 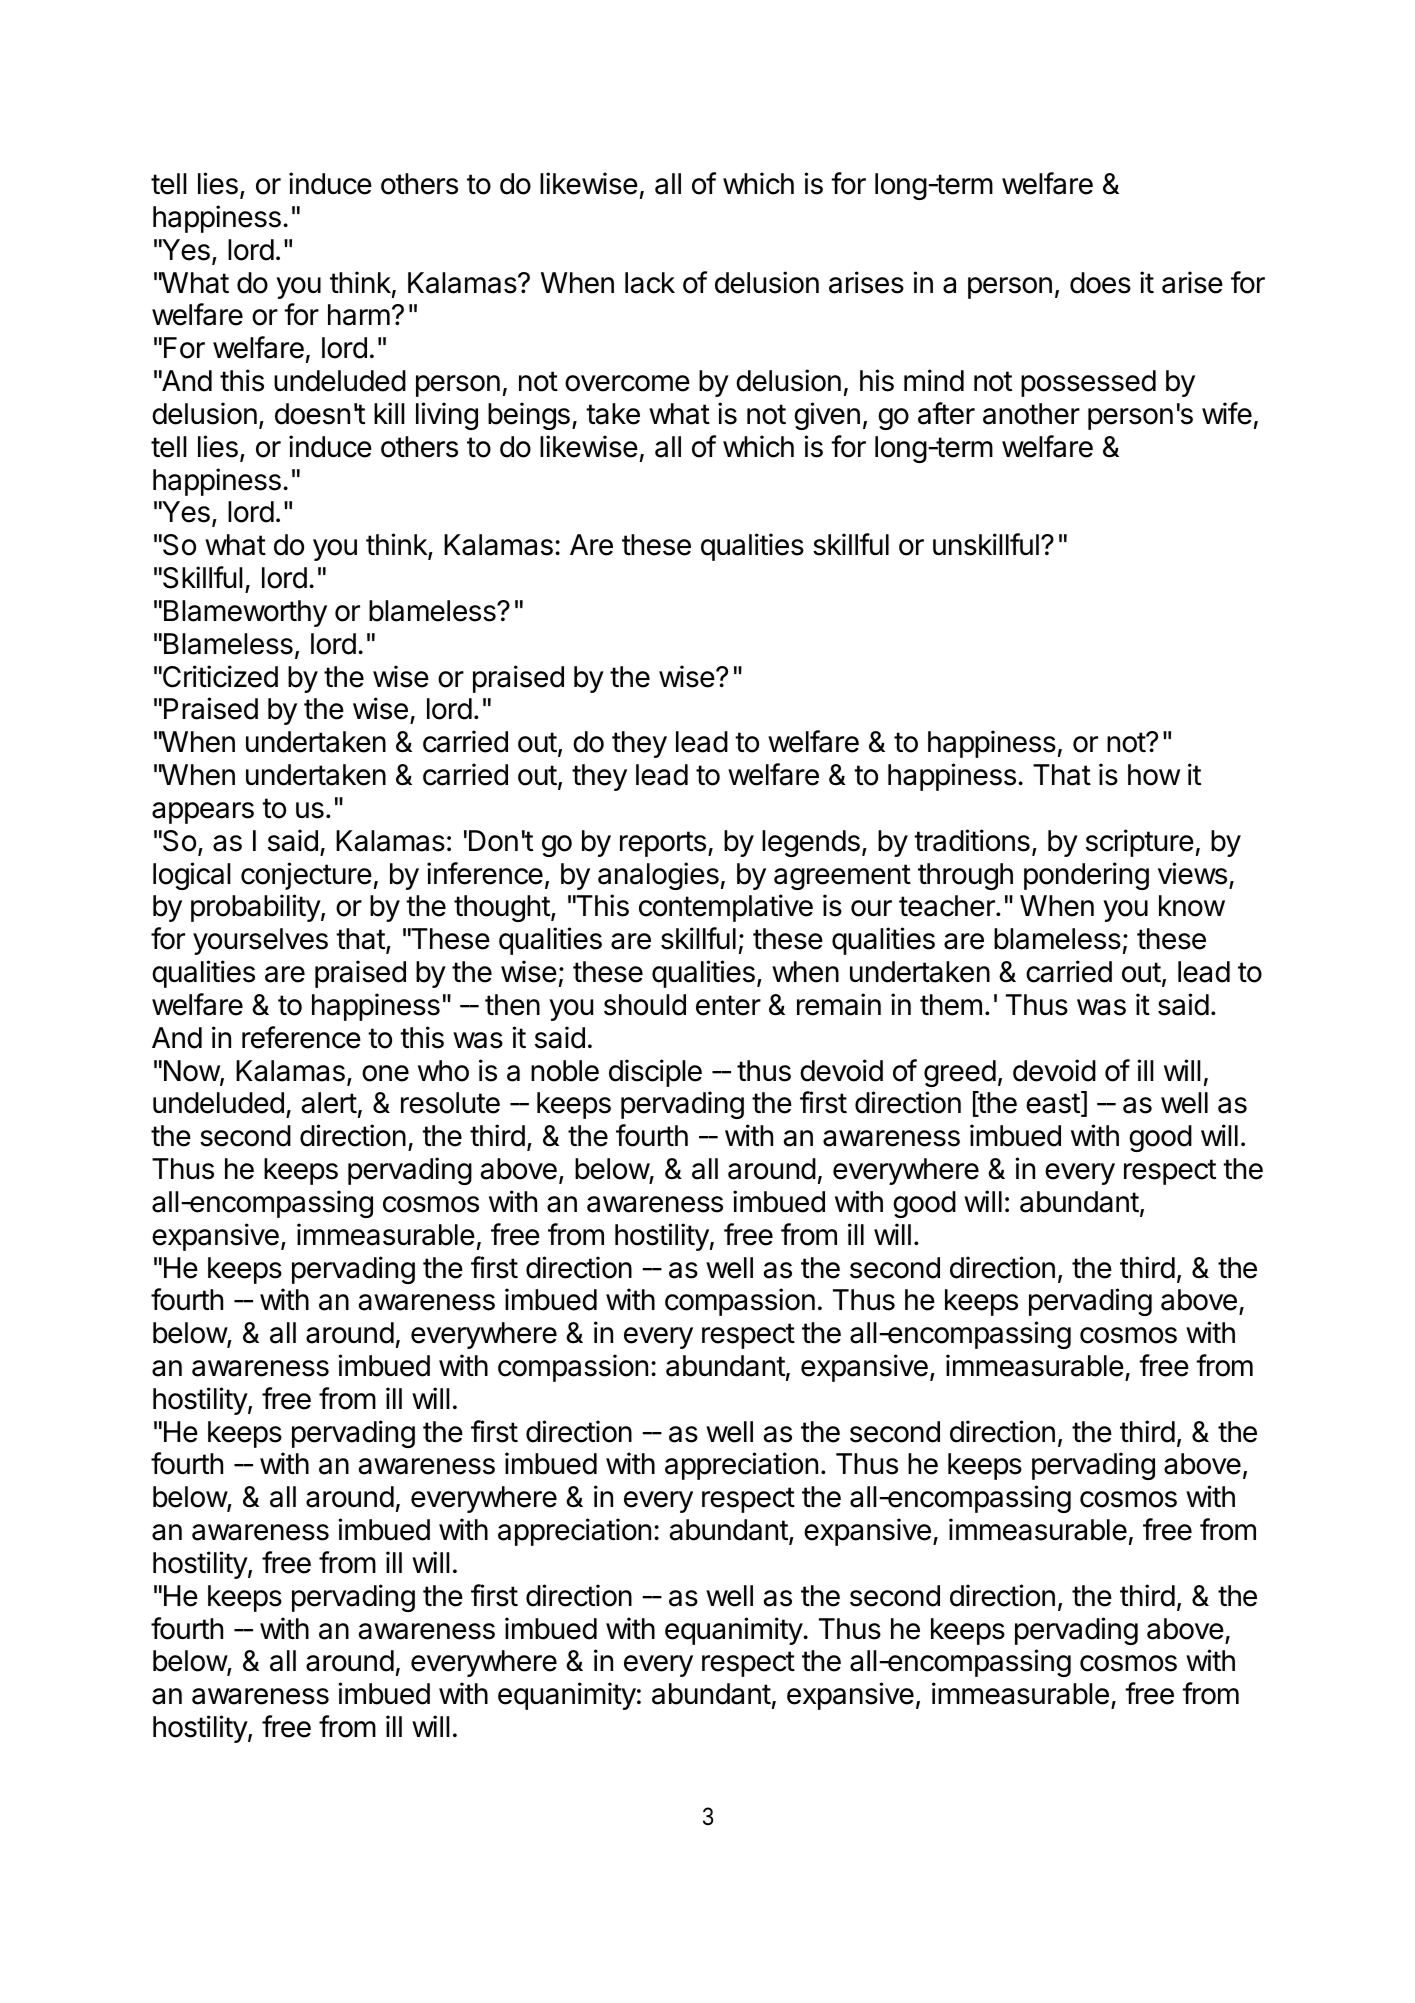 I want to click on living, so click(x=447, y=416).
